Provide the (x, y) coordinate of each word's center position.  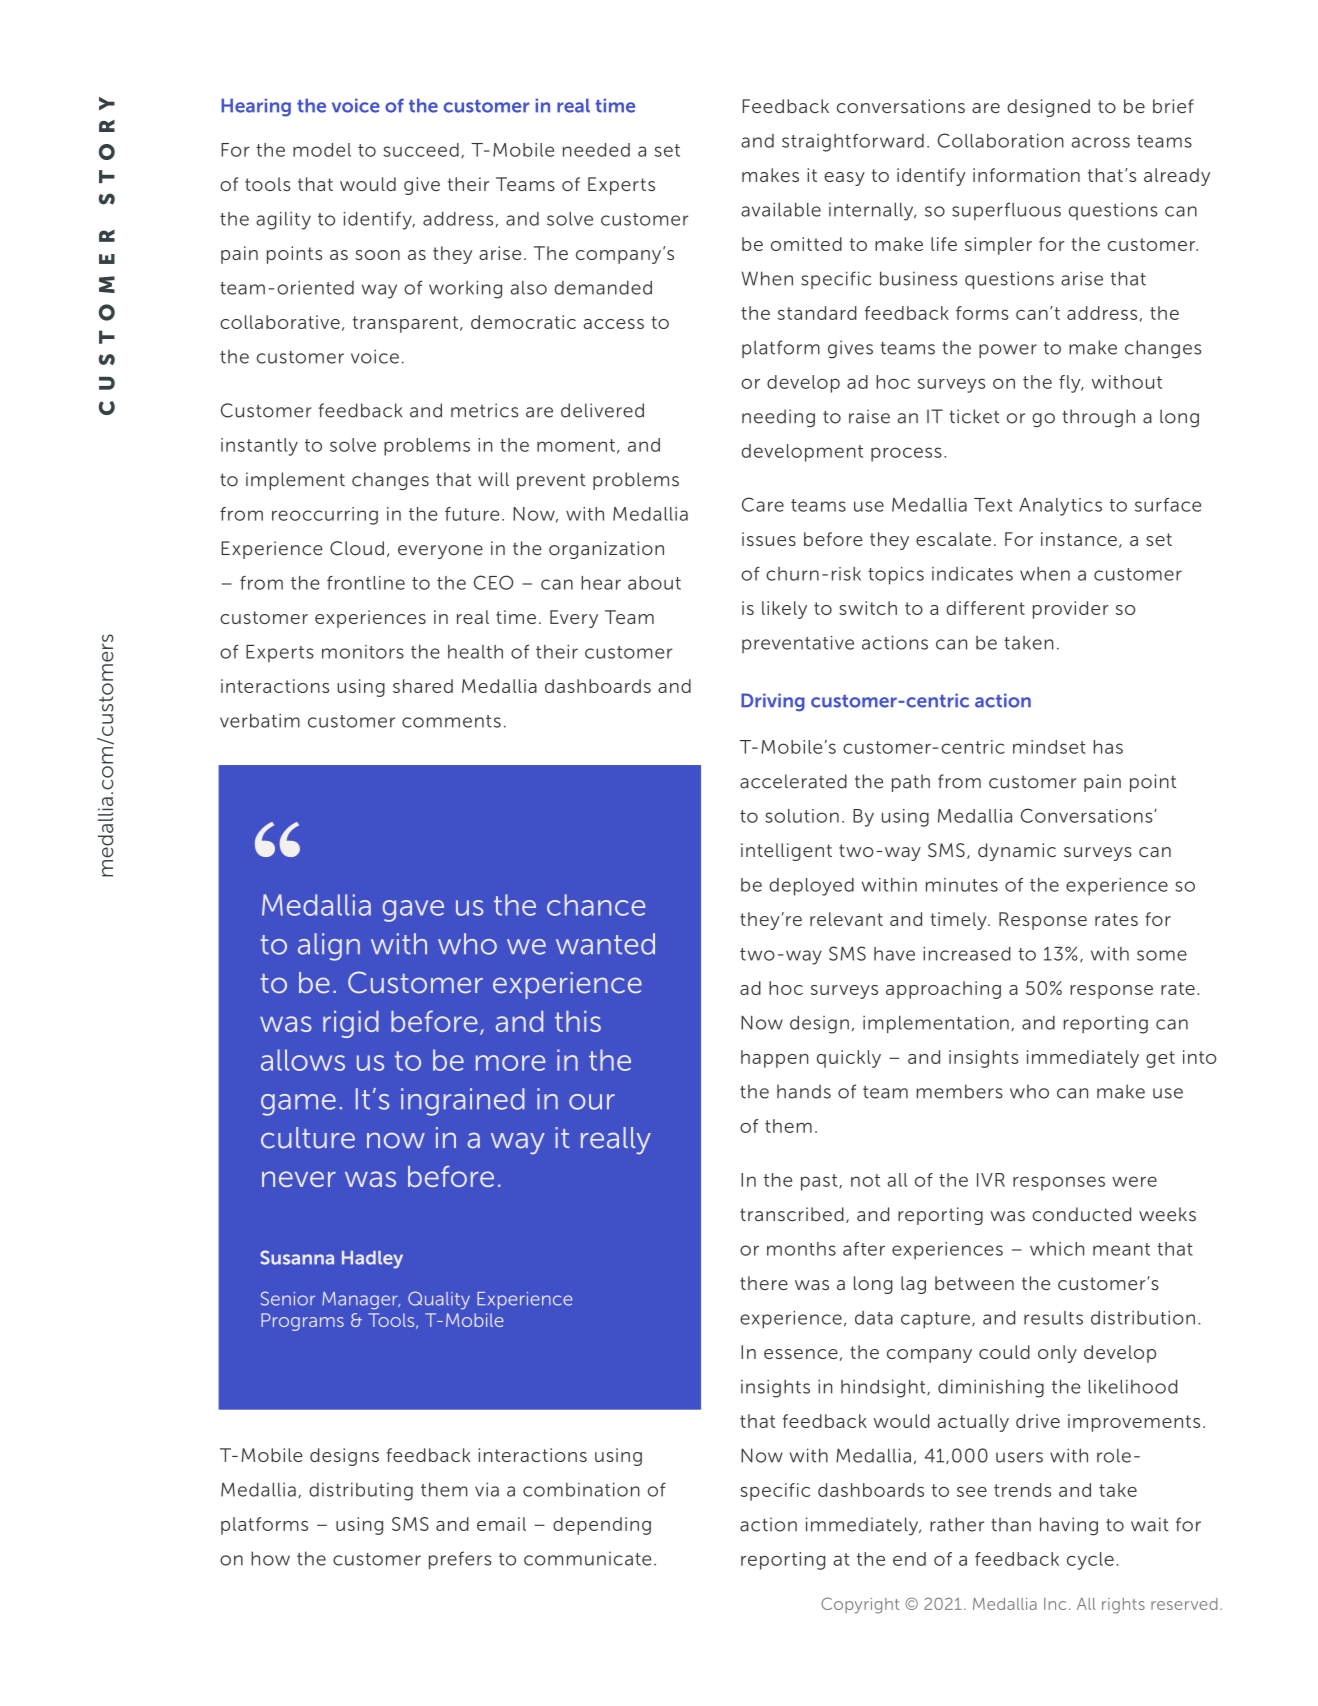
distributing (361, 1492)
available (781, 209)
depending (602, 1526)
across (1100, 142)
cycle (1090, 1561)
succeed (421, 150)
